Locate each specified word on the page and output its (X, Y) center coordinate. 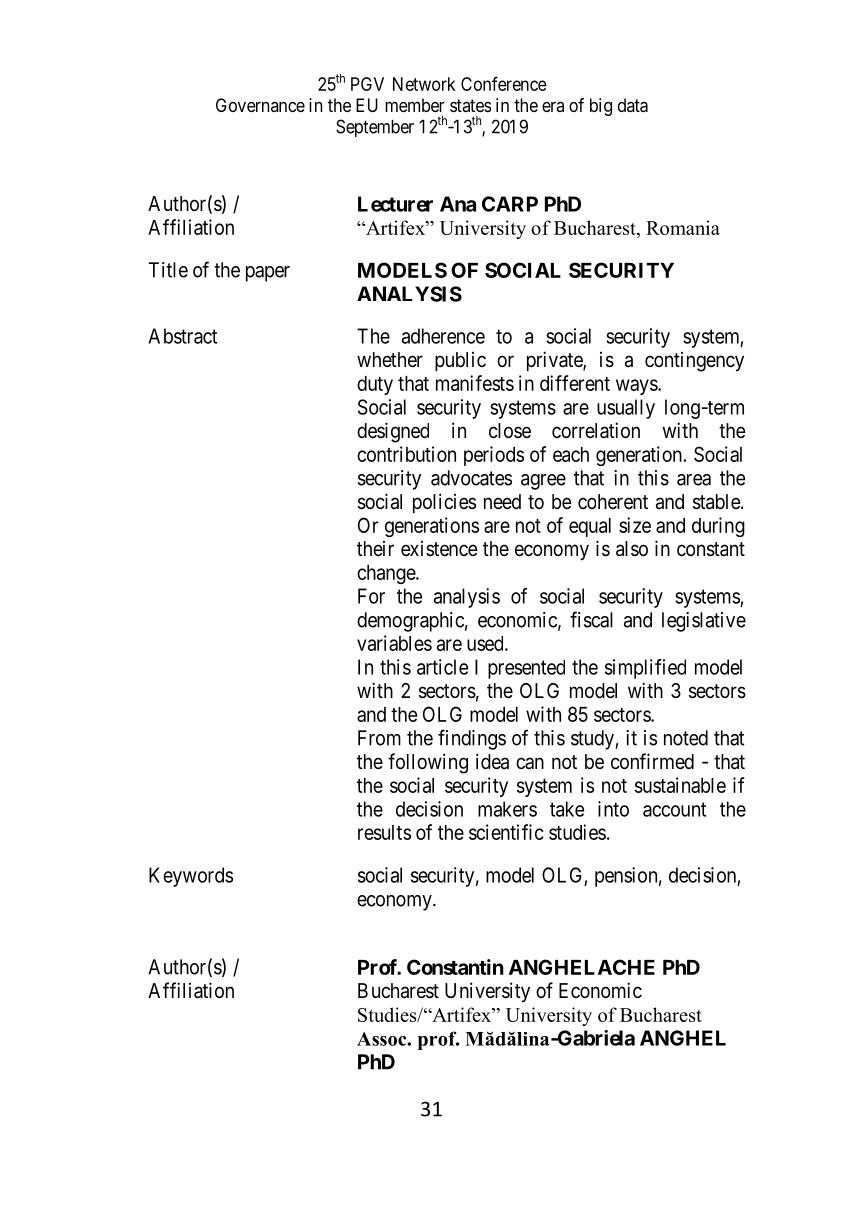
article (442, 667)
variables (394, 643)
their (375, 549)
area (694, 480)
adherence (443, 336)
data (633, 105)
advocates (471, 478)
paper (268, 274)
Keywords (191, 877)
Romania (683, 227)
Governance (260, 105)
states (470, 105)
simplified (645, 669)
